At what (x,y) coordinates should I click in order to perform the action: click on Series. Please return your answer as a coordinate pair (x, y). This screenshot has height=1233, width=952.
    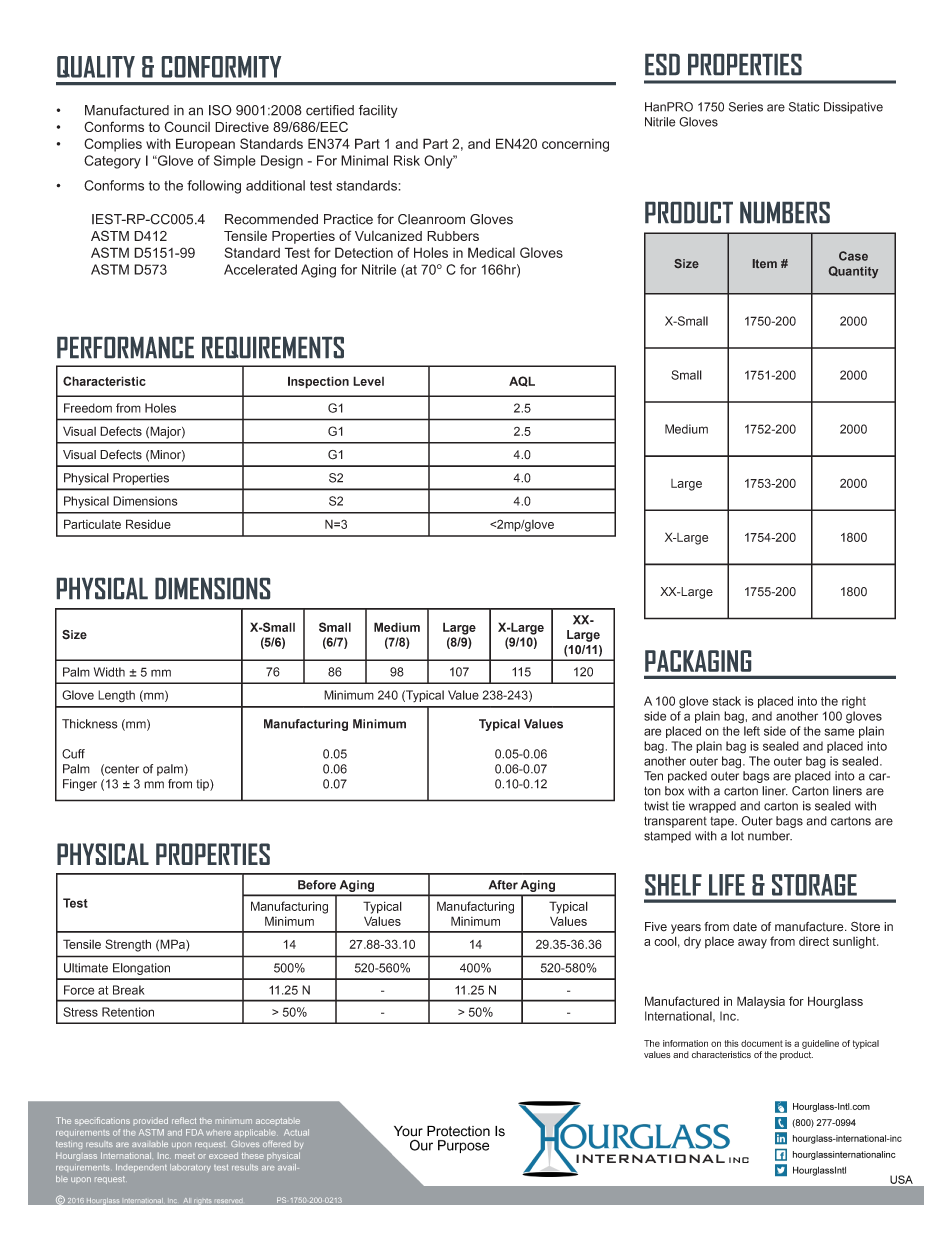
    Looking at the image, I should click on (746, 107).
